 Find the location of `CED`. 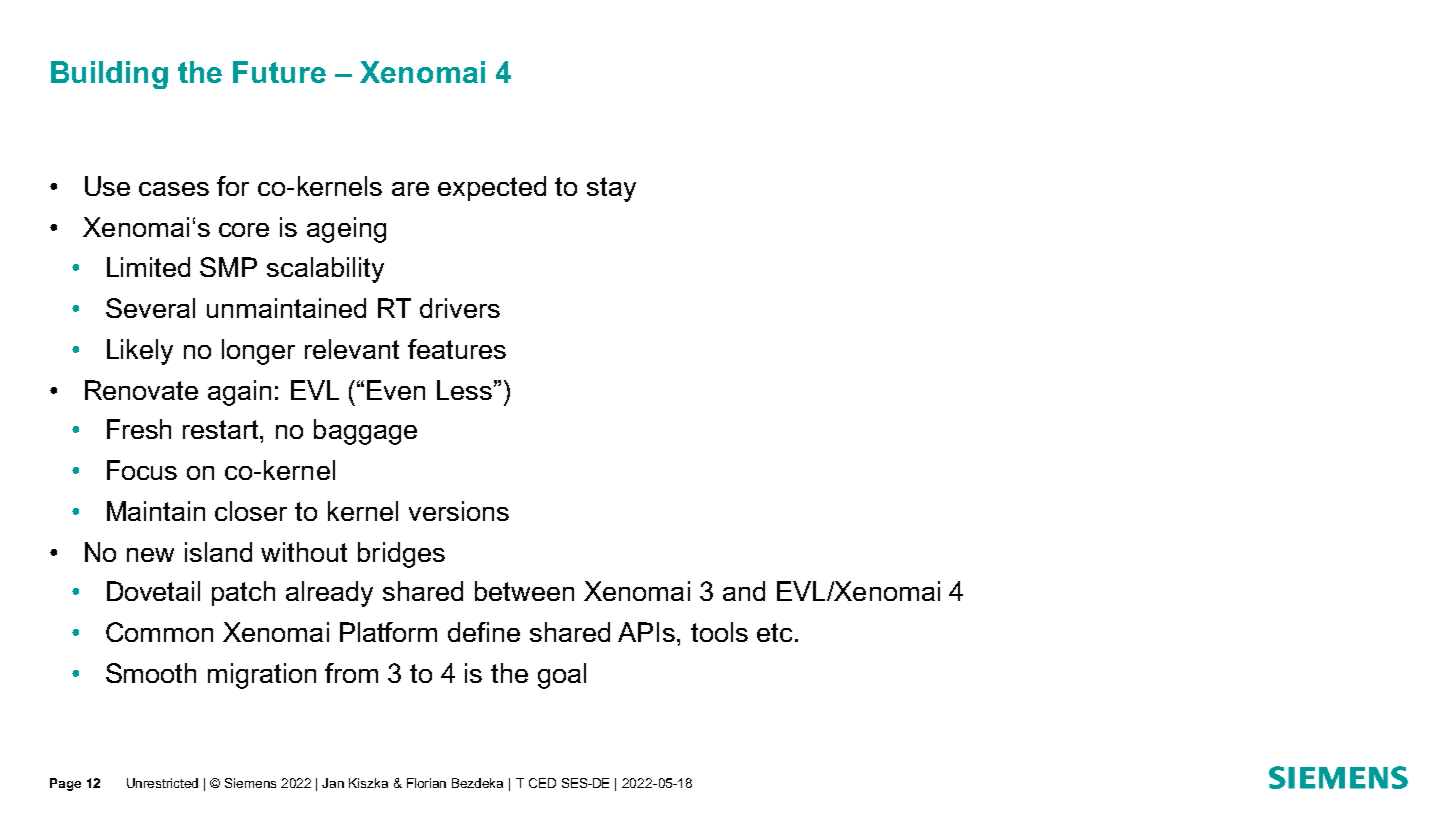

CED is located at coordinates (542, 783).
